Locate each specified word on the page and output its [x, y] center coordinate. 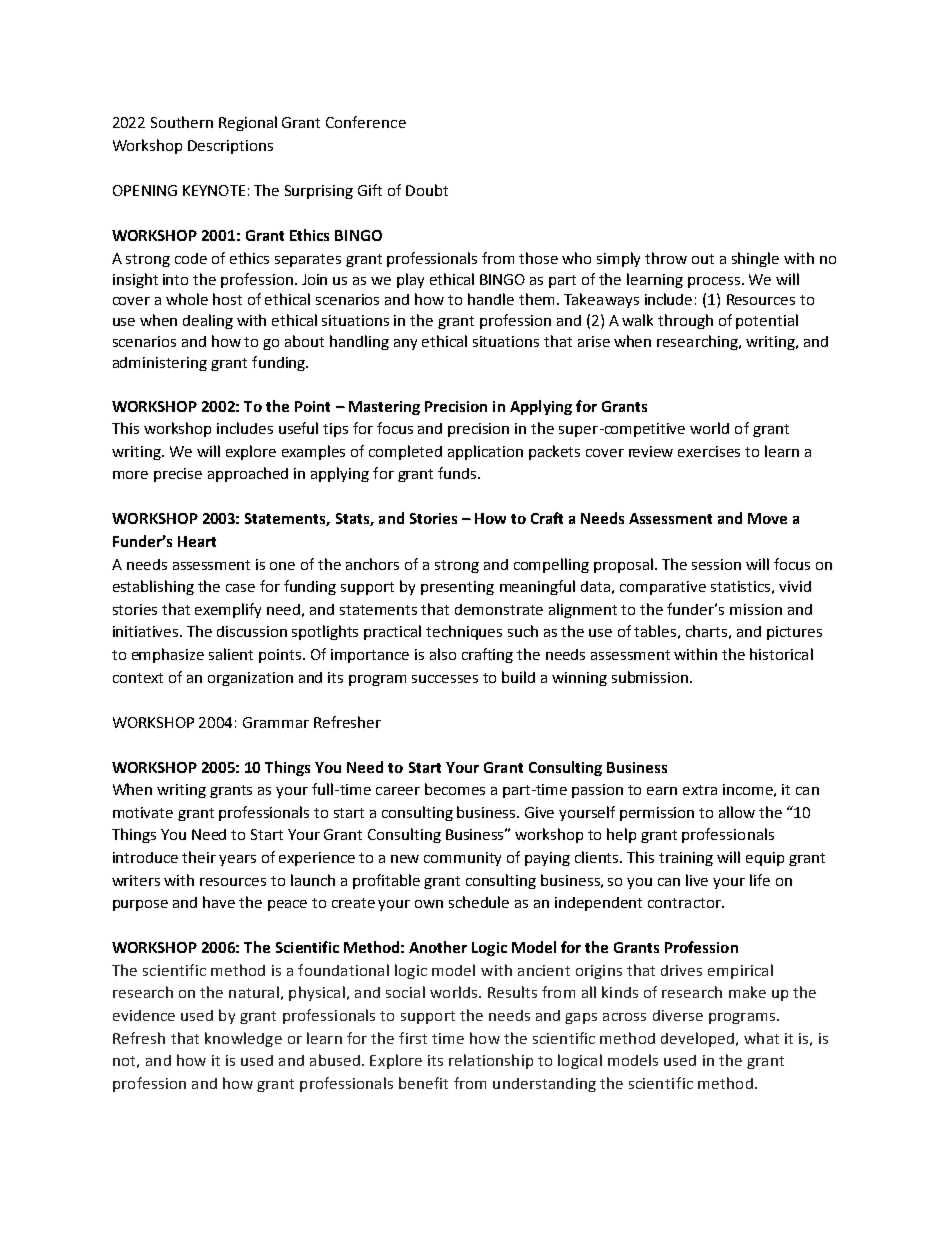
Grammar [276, 722]
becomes [455, 789]
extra [700, 790]
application [485, 452]
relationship [491, 1061]
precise [178, 475]
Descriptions [230, 147]
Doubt [427, 190]
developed [697, 1039]
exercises [709, 451]
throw [666, 258]
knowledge [243, 1039]
